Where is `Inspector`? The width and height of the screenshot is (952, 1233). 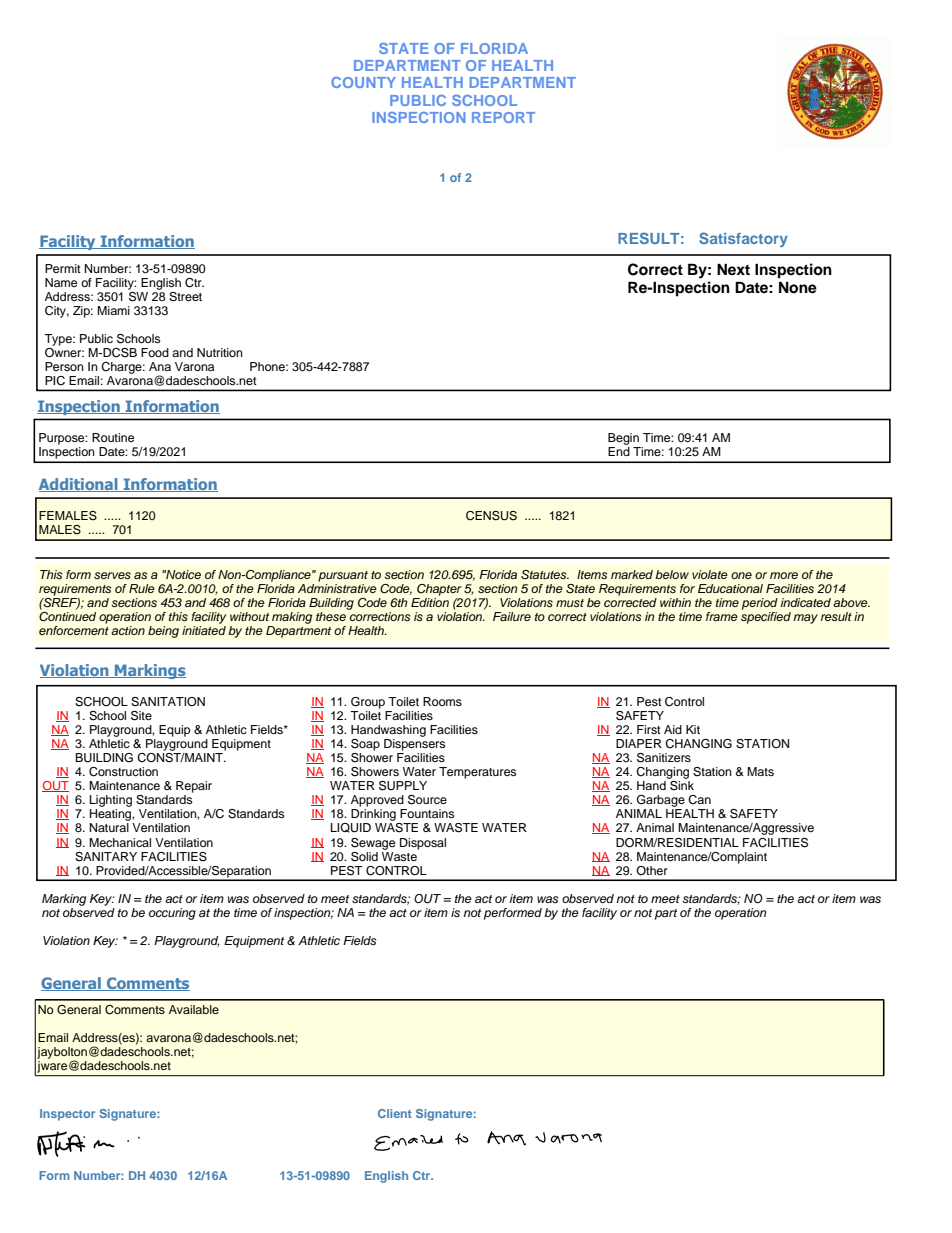
Inspector is located at coordinates (67, 1115).
